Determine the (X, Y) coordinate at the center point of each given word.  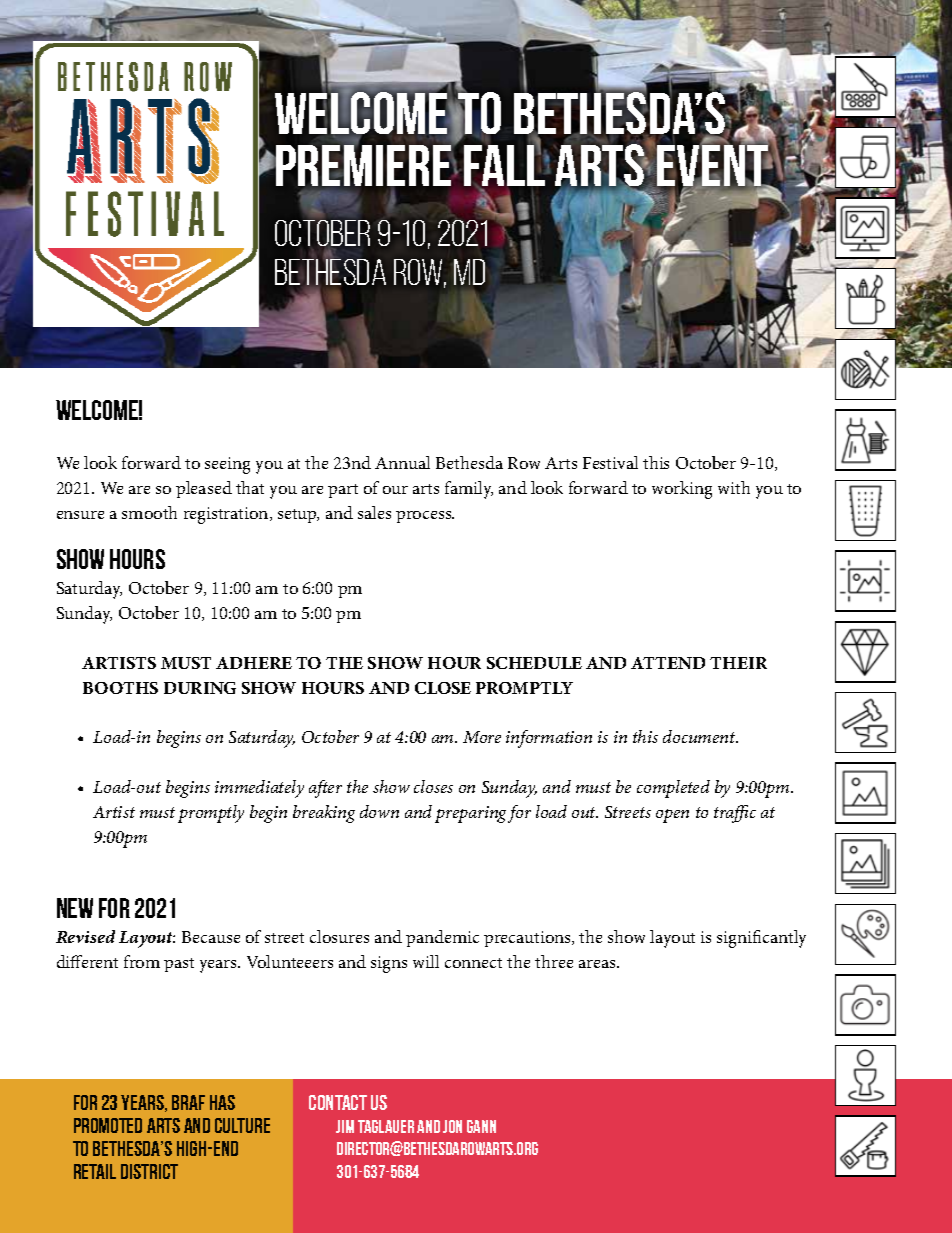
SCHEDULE (534, 663)
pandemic (442, 938)
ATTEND (668, 663)
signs (389, 964)
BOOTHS (120, 688)
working (682, 490)
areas (598, 964)
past (179, 965)
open (672, 816)
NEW (75, 908)
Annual (402, 462)
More (482, 737)
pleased (204, 489)
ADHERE (254, 663)
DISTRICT (149, 1171)
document (700, 736)
